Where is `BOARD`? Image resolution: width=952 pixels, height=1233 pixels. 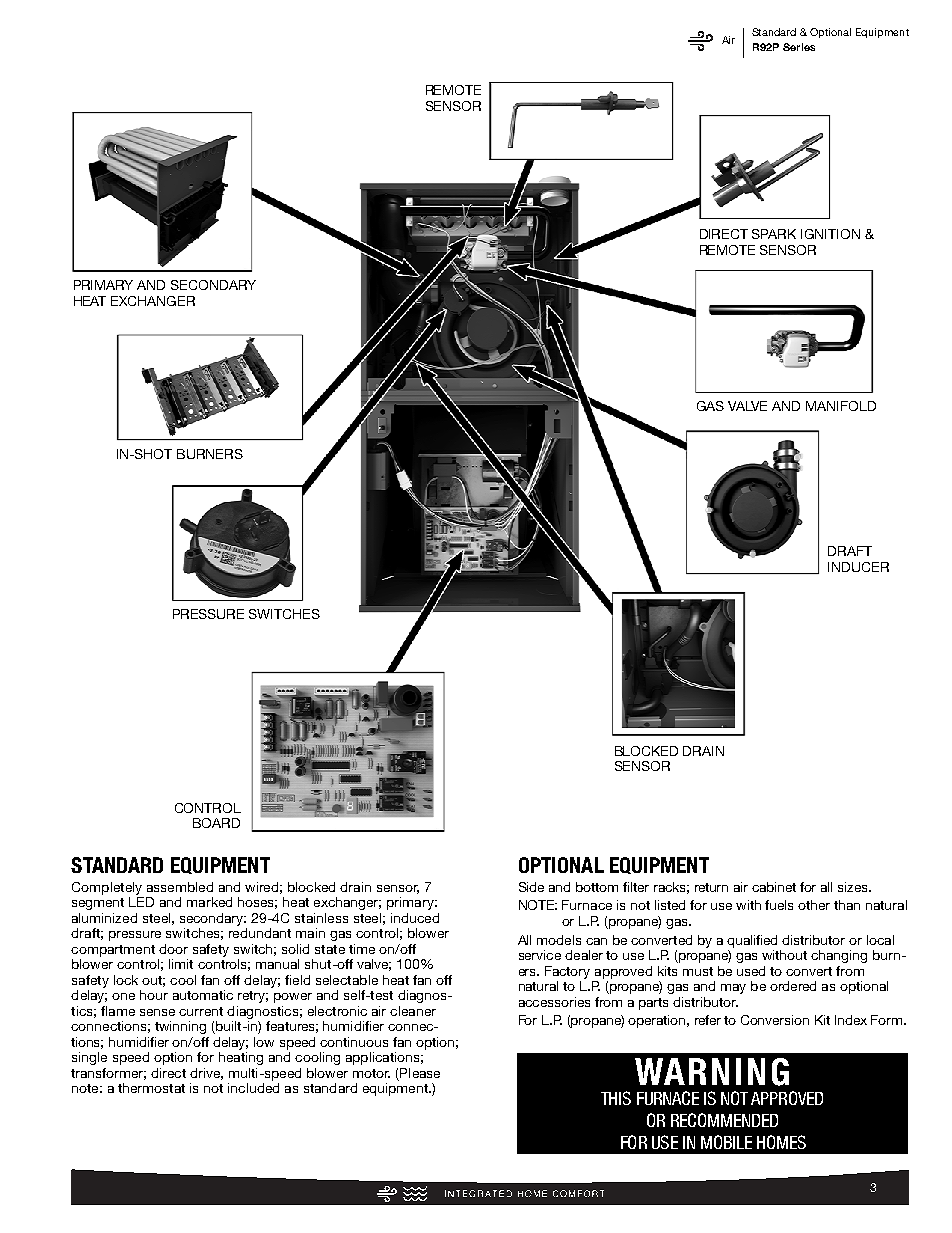 BOARD is located at coordinates (216, 823).
